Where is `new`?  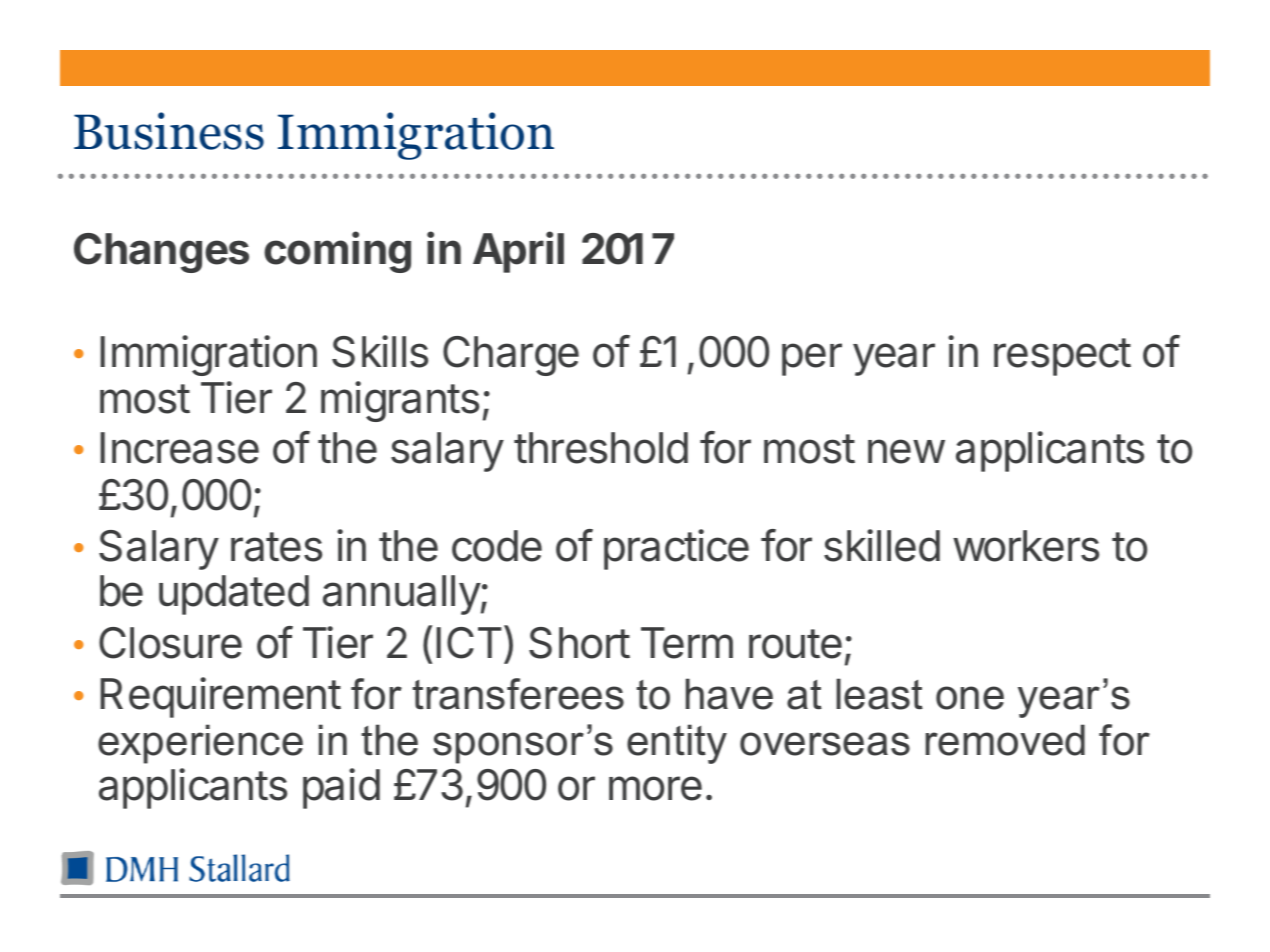 new is located at coordinates (906, 451).
